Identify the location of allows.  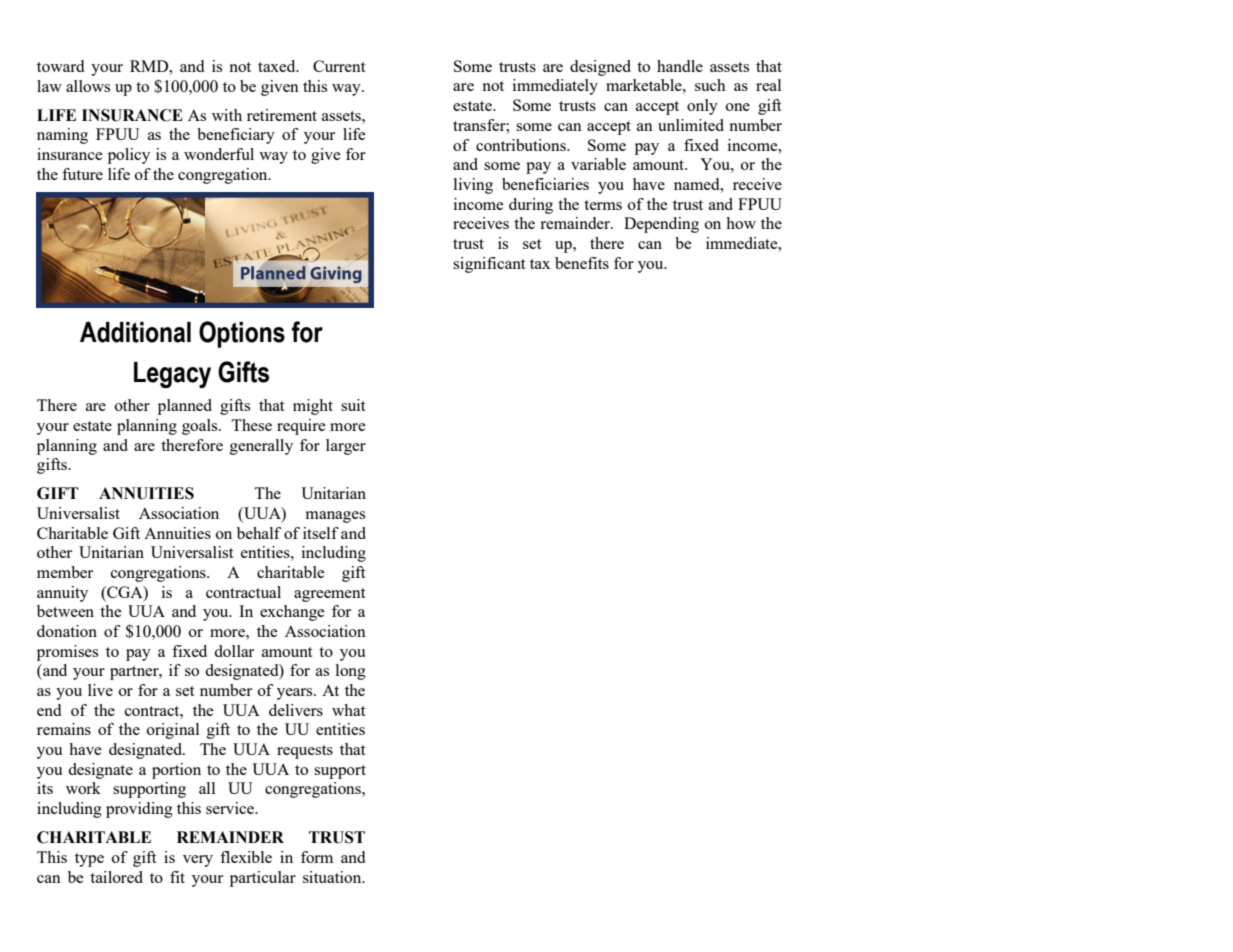
(88, 86).
